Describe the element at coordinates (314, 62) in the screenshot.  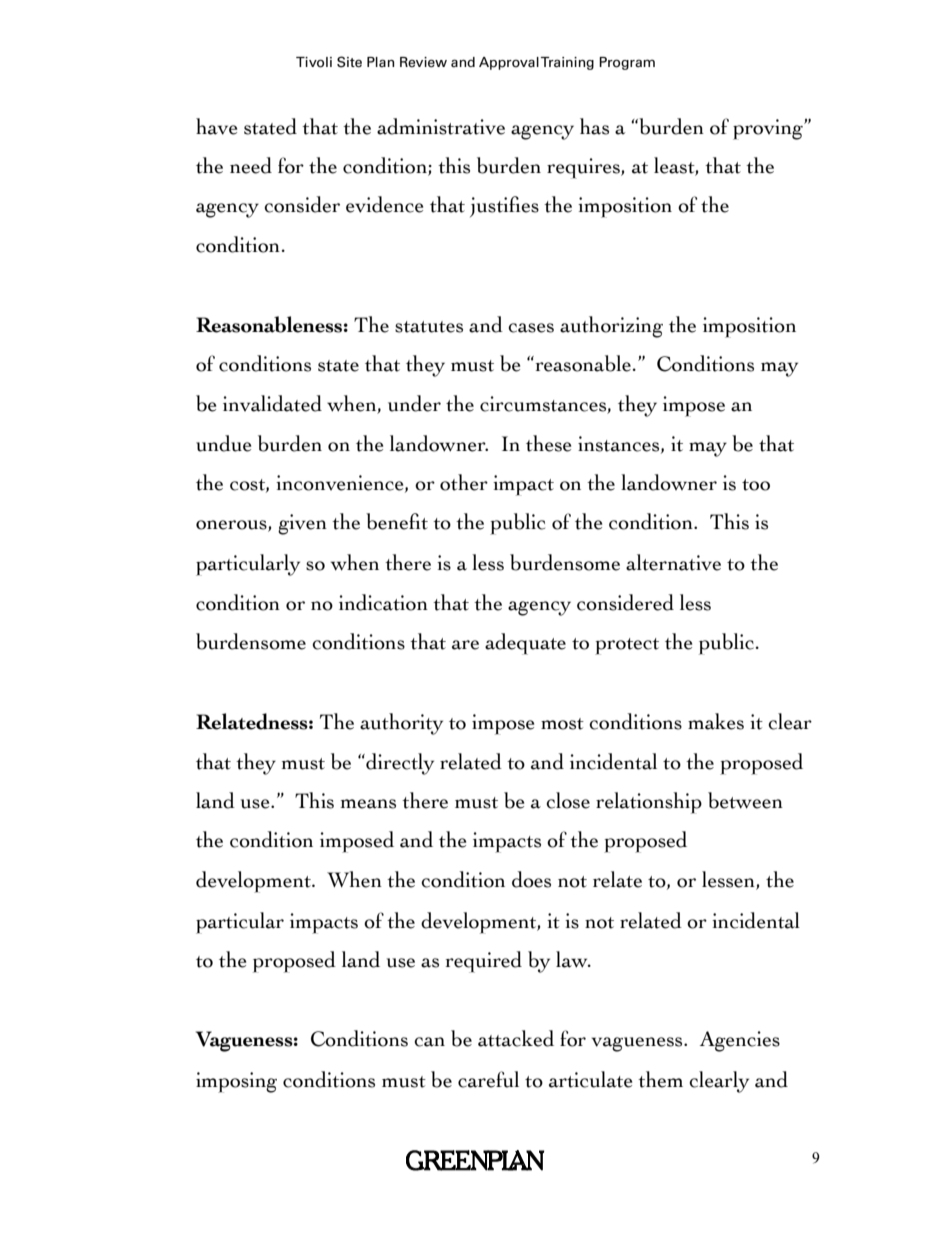
I see `Tivoli` at that location.
